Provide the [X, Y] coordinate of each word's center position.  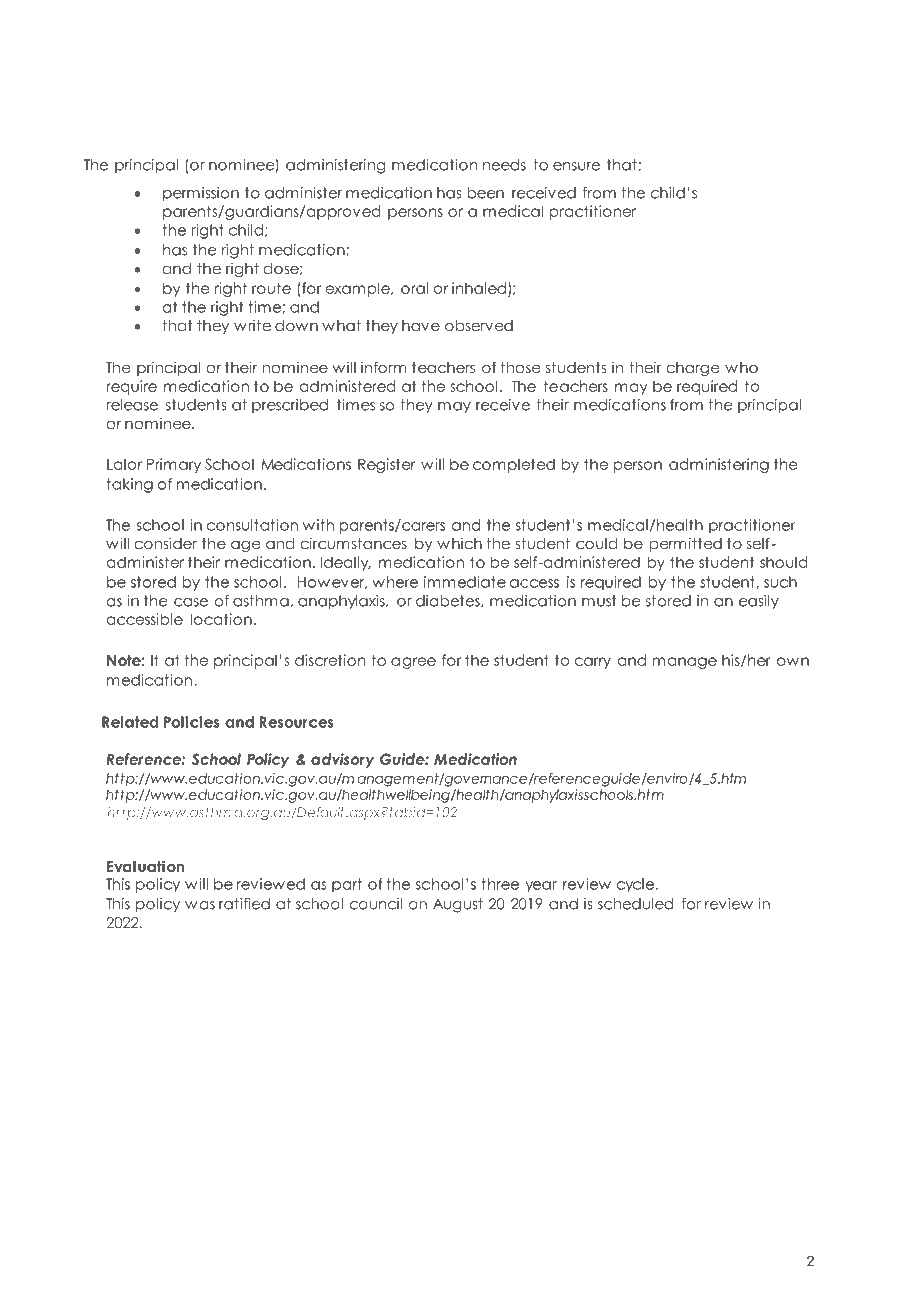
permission [201, 194]
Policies [191, 722]
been [485, 193]
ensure [576, 166]
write [252, 325]
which [459, 543]
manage [685, 663]
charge [693, 369]
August [458, 905]
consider [166, 543]
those [520, 367]
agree [413, 663]
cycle [636, 885]
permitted [686, 544]
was [200, 905]
